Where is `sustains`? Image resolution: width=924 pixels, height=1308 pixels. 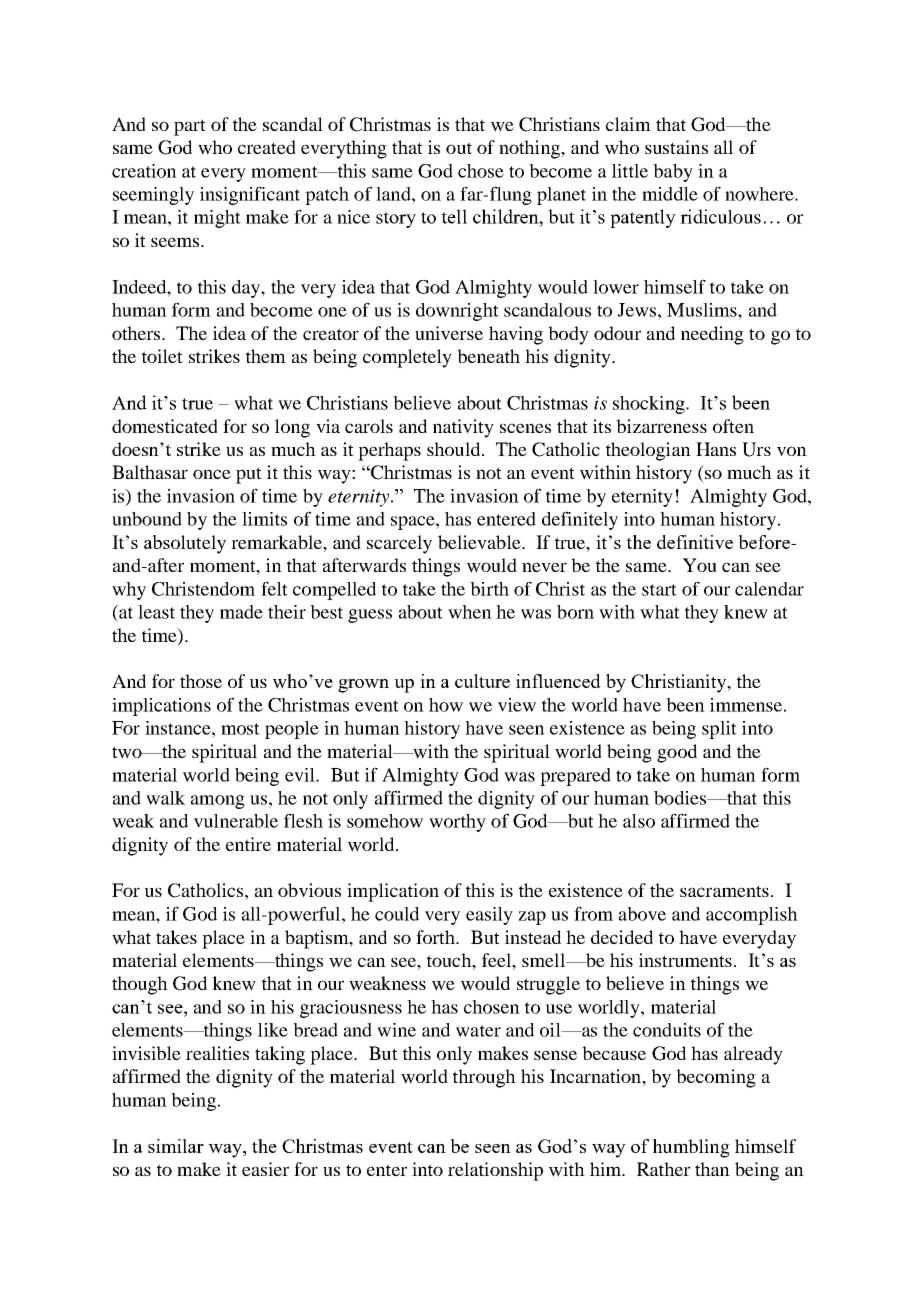 sustains is located at coordinates (676, 147).
